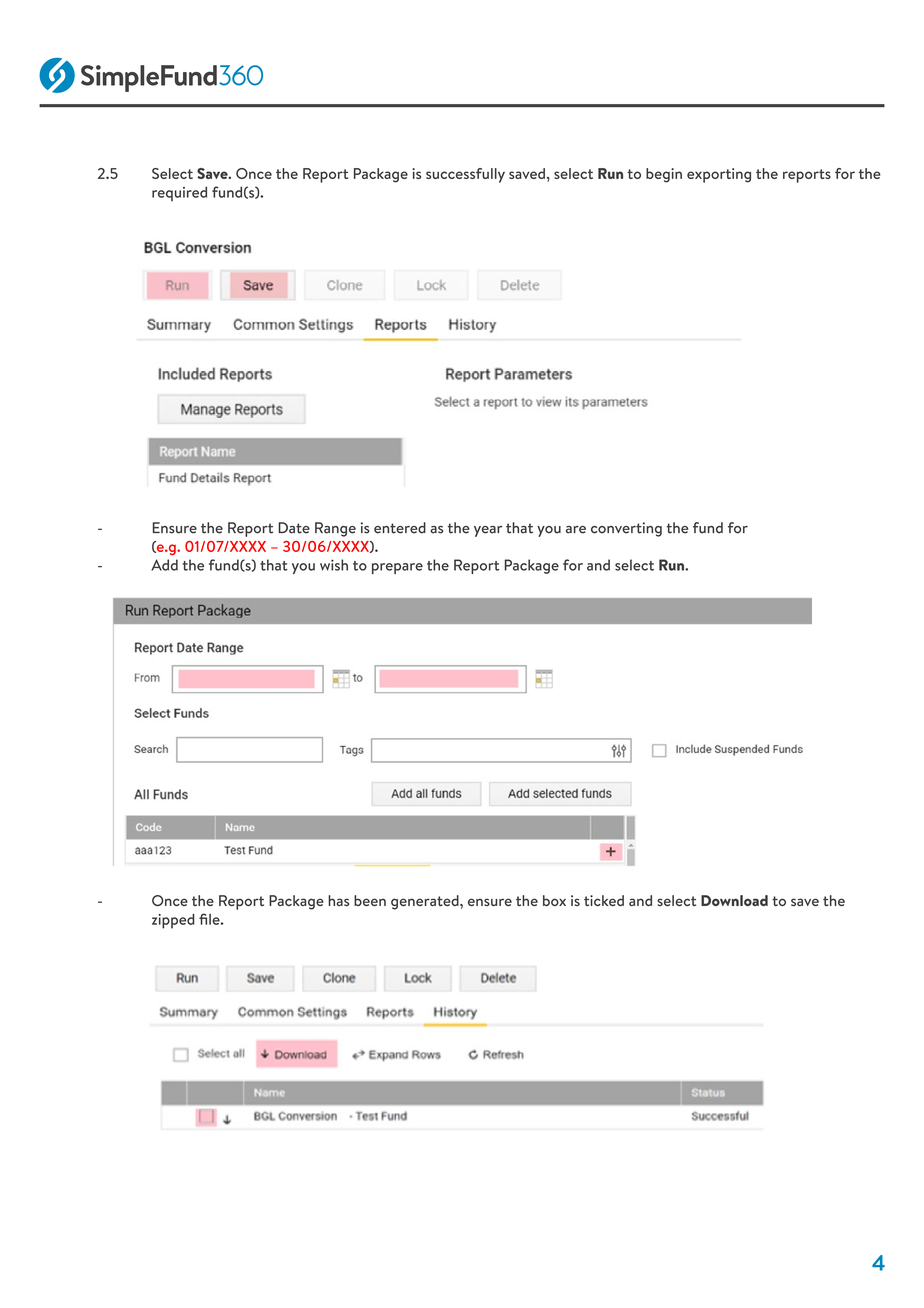 This screenshot has width=924, height=1308. Describe the element at coordinates (664, 175) in the screenshot. I see `begin` at that location.
